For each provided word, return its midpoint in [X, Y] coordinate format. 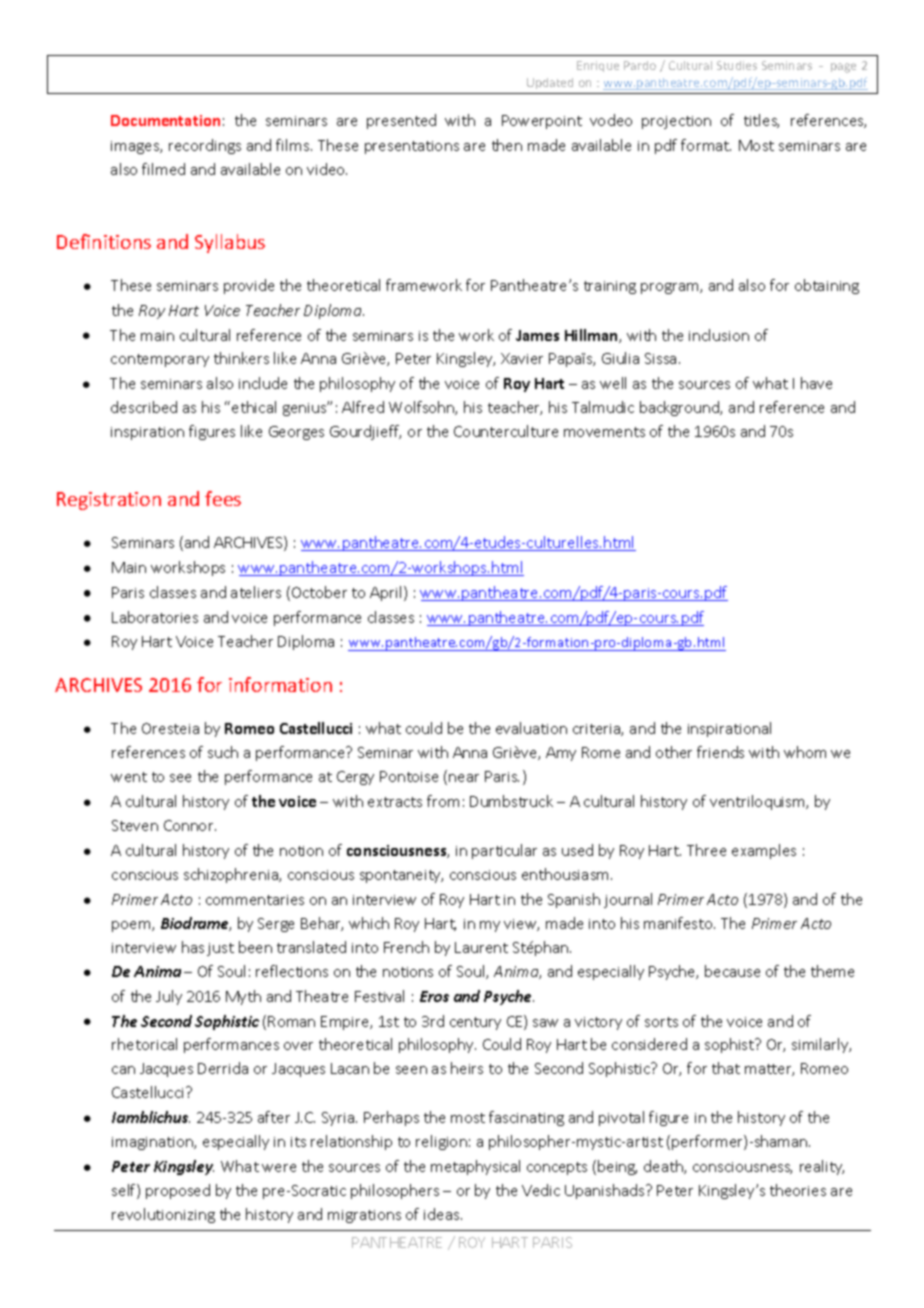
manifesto [679, 923]
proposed [178, 1191]
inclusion [719, 335]
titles [761, 121]
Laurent [481, 947]
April [387, 593]
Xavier [522, 358]
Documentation [165, 120]
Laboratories [155, 617]
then [507, 145]
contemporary [160, 360]
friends [720, 752]
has [193, 947]
